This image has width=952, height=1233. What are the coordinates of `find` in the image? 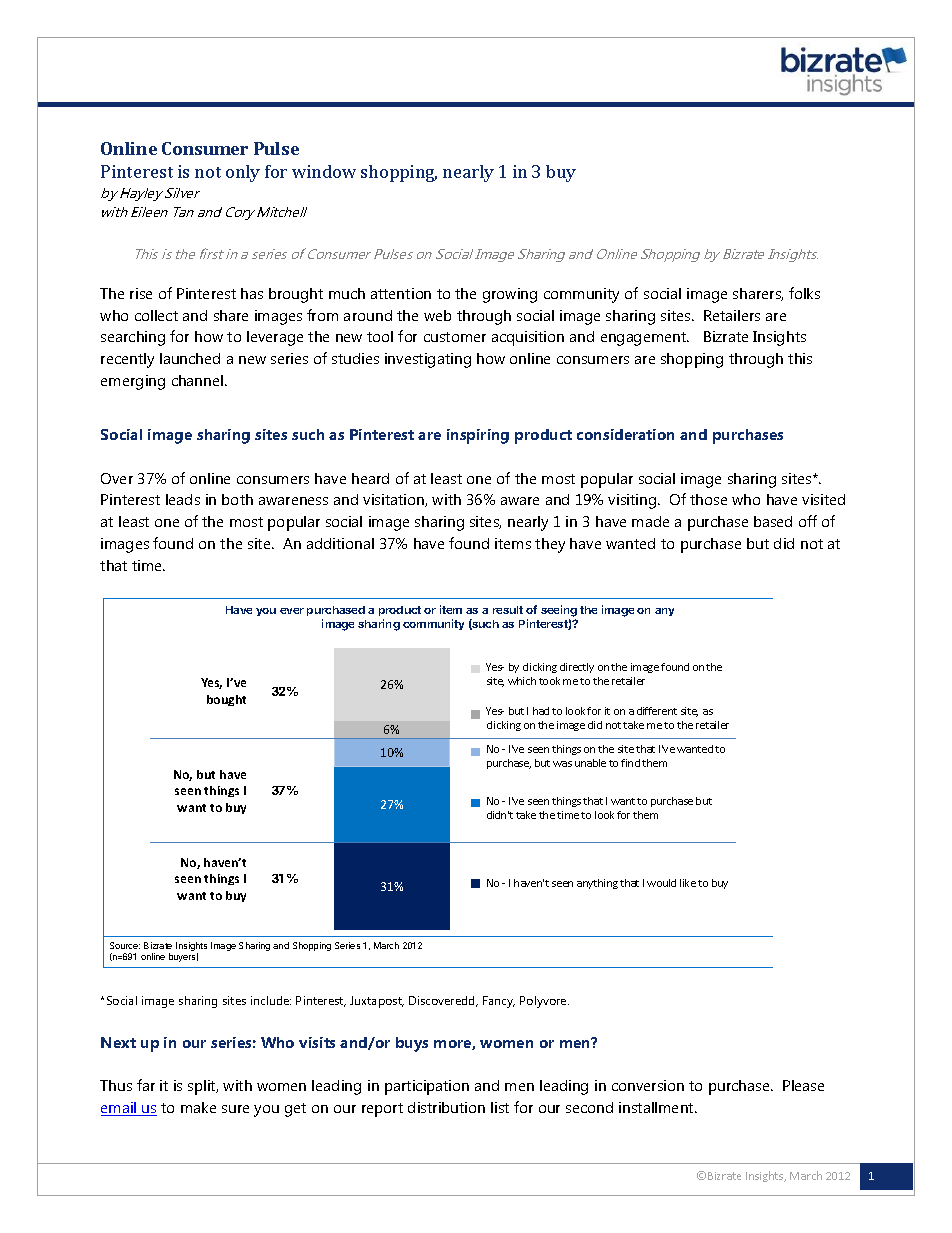 It's located at (630, 763).
